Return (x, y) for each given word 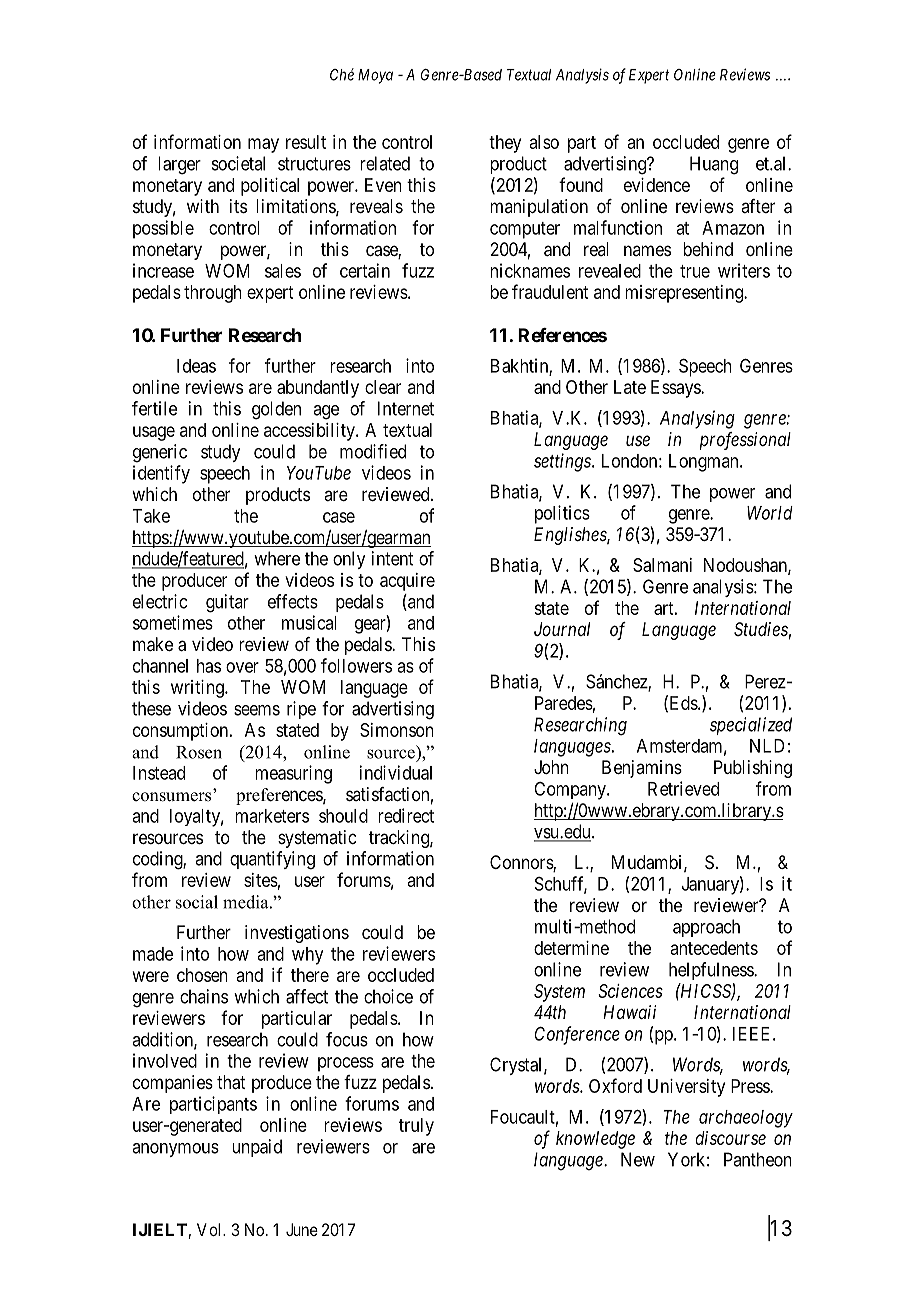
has (209, 666)
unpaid (257, 1148)
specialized (751, 726)
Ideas (196, 366)
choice (388, 996)
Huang (714, 165)
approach (706, 928)
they (505, 144)
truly (416, 1127)
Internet (406, 408)
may (263, 145)
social (197, 902)
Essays (676, 389)
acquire (407, 582)
